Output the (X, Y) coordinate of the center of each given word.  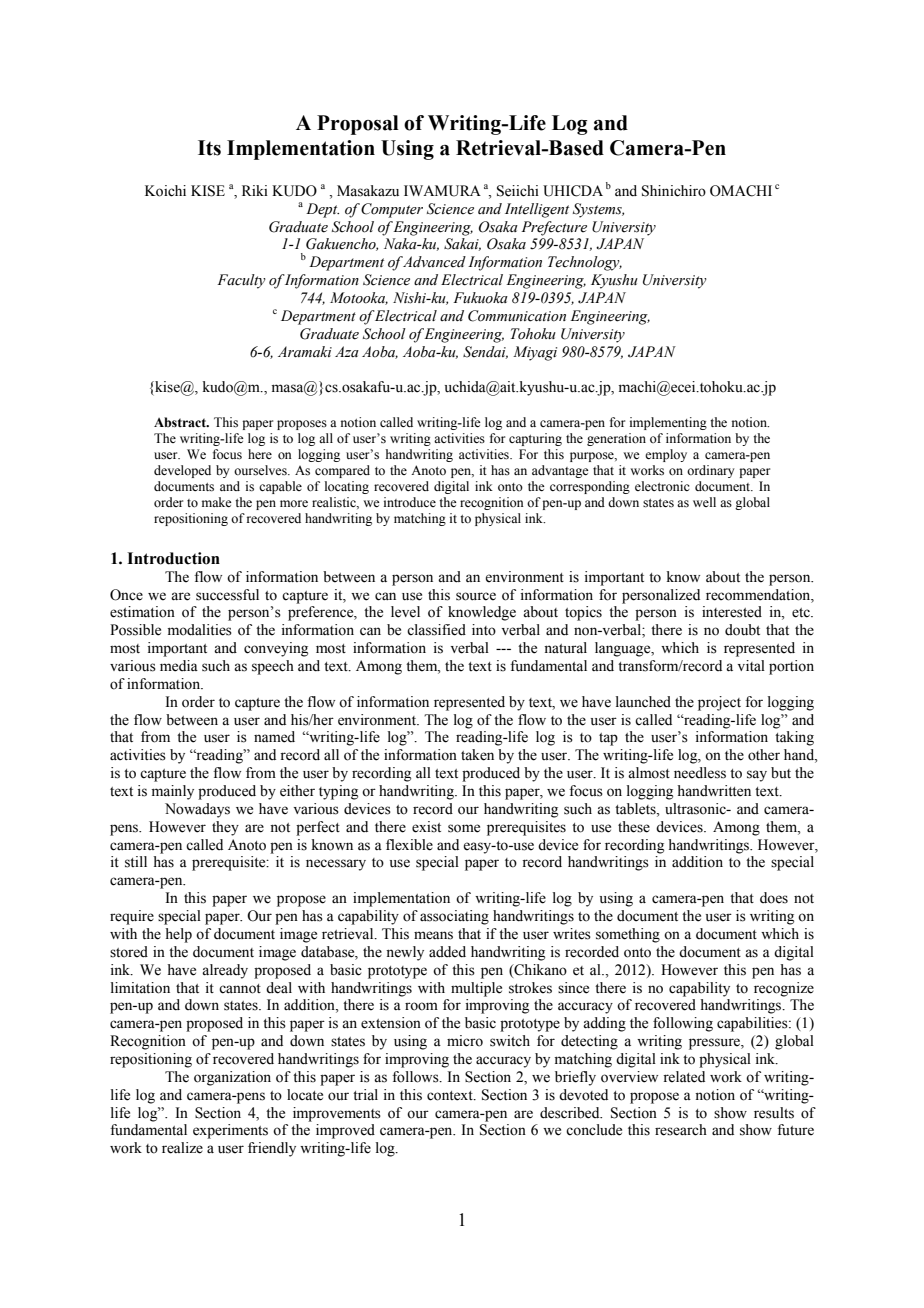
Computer (392, 210)
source (476, 596)
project (719, 703)
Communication (517, 316)
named (274, 737)
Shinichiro (674, 191)
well (704, 502)
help (178, 935)
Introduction (173, 558)
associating (454, 917)
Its (209, 148)
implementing (668, 423)
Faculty (241, 281)
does (774, 898)
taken (477, 755)
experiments (230, 1131)
